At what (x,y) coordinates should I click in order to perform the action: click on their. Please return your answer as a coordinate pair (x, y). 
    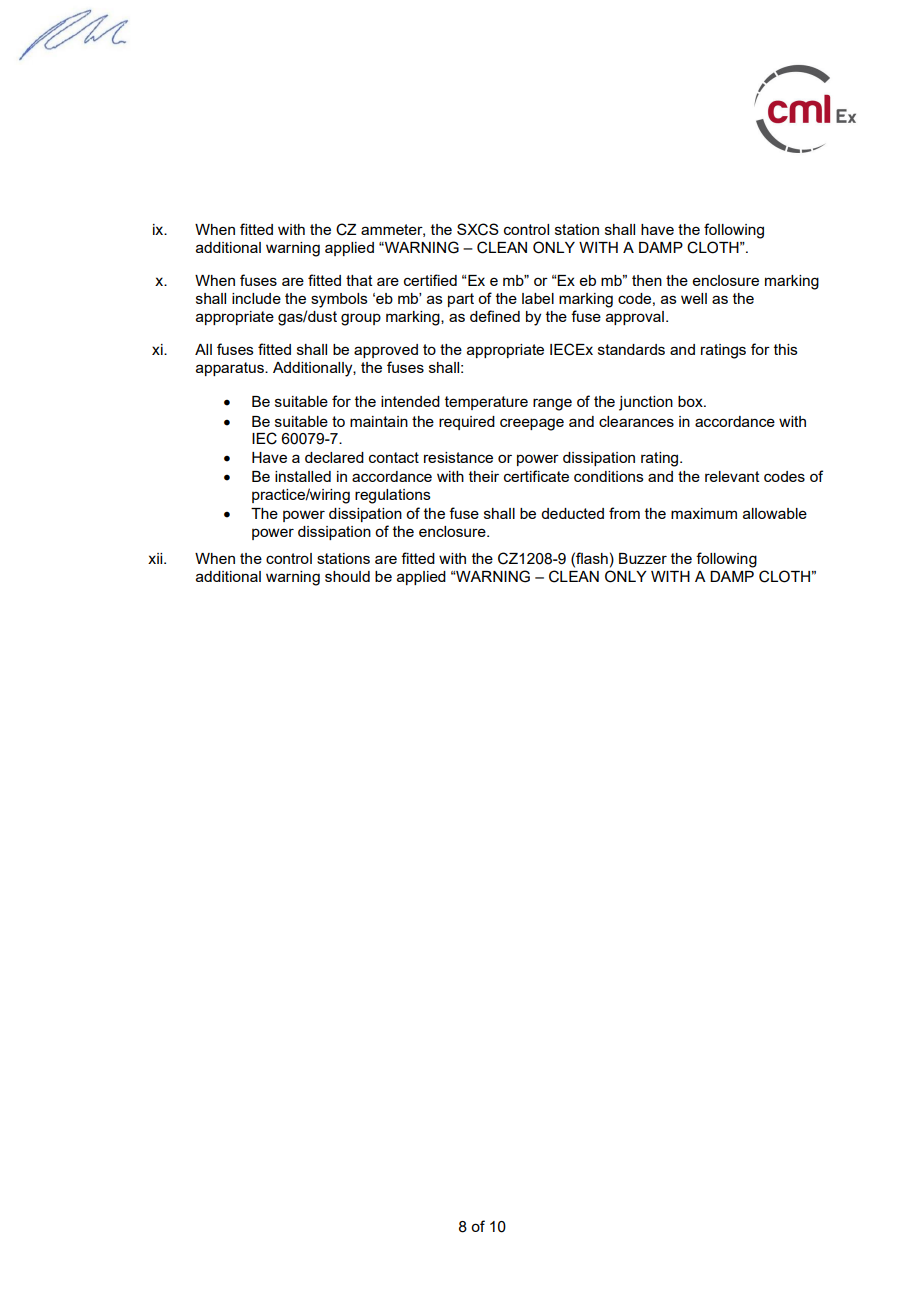
    Looking at the image, I should click on (484, 476).
